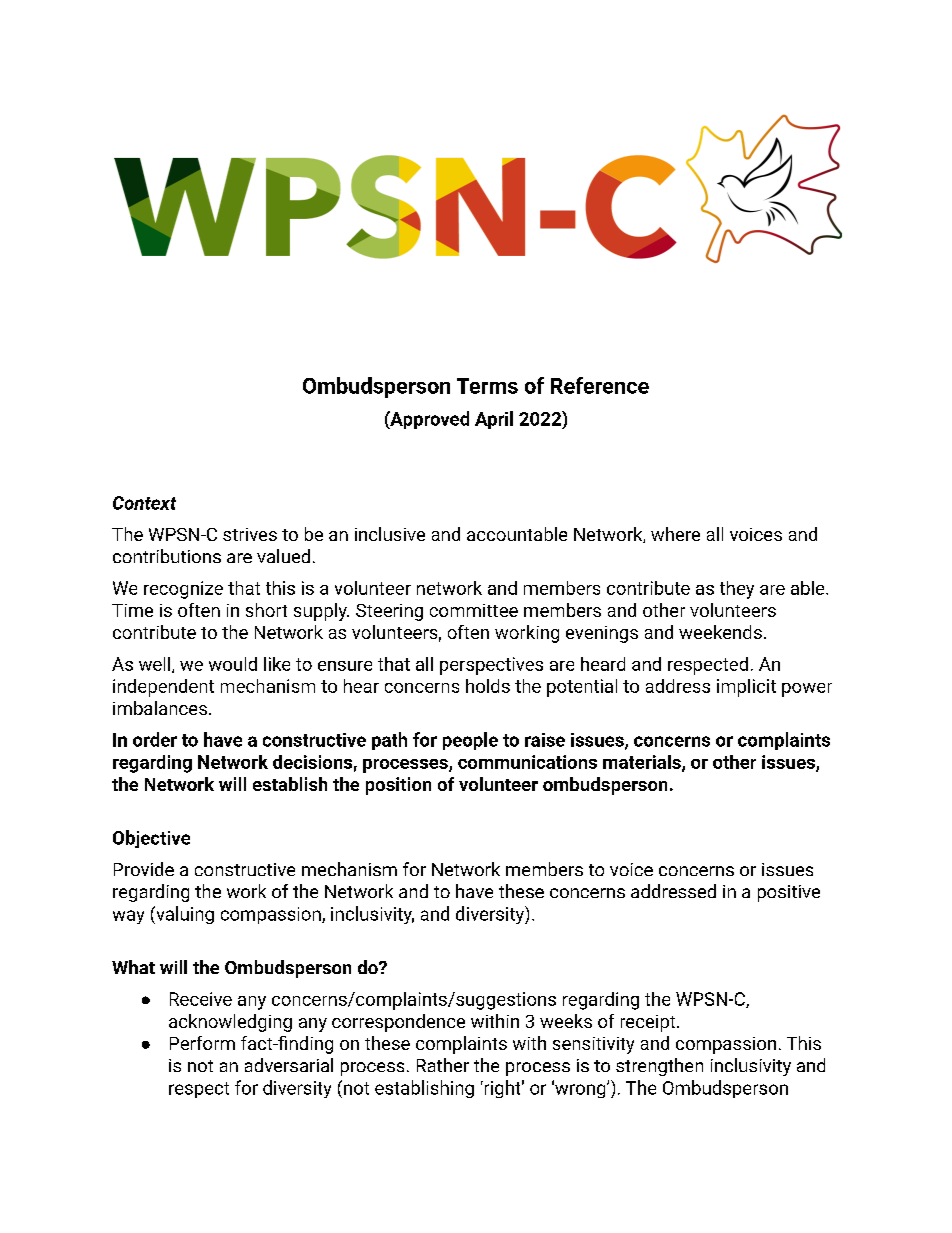 The image size is (952, 1233). Describe the element at coordinates (737, 590) in the screenshot. I see `they` at that location.
